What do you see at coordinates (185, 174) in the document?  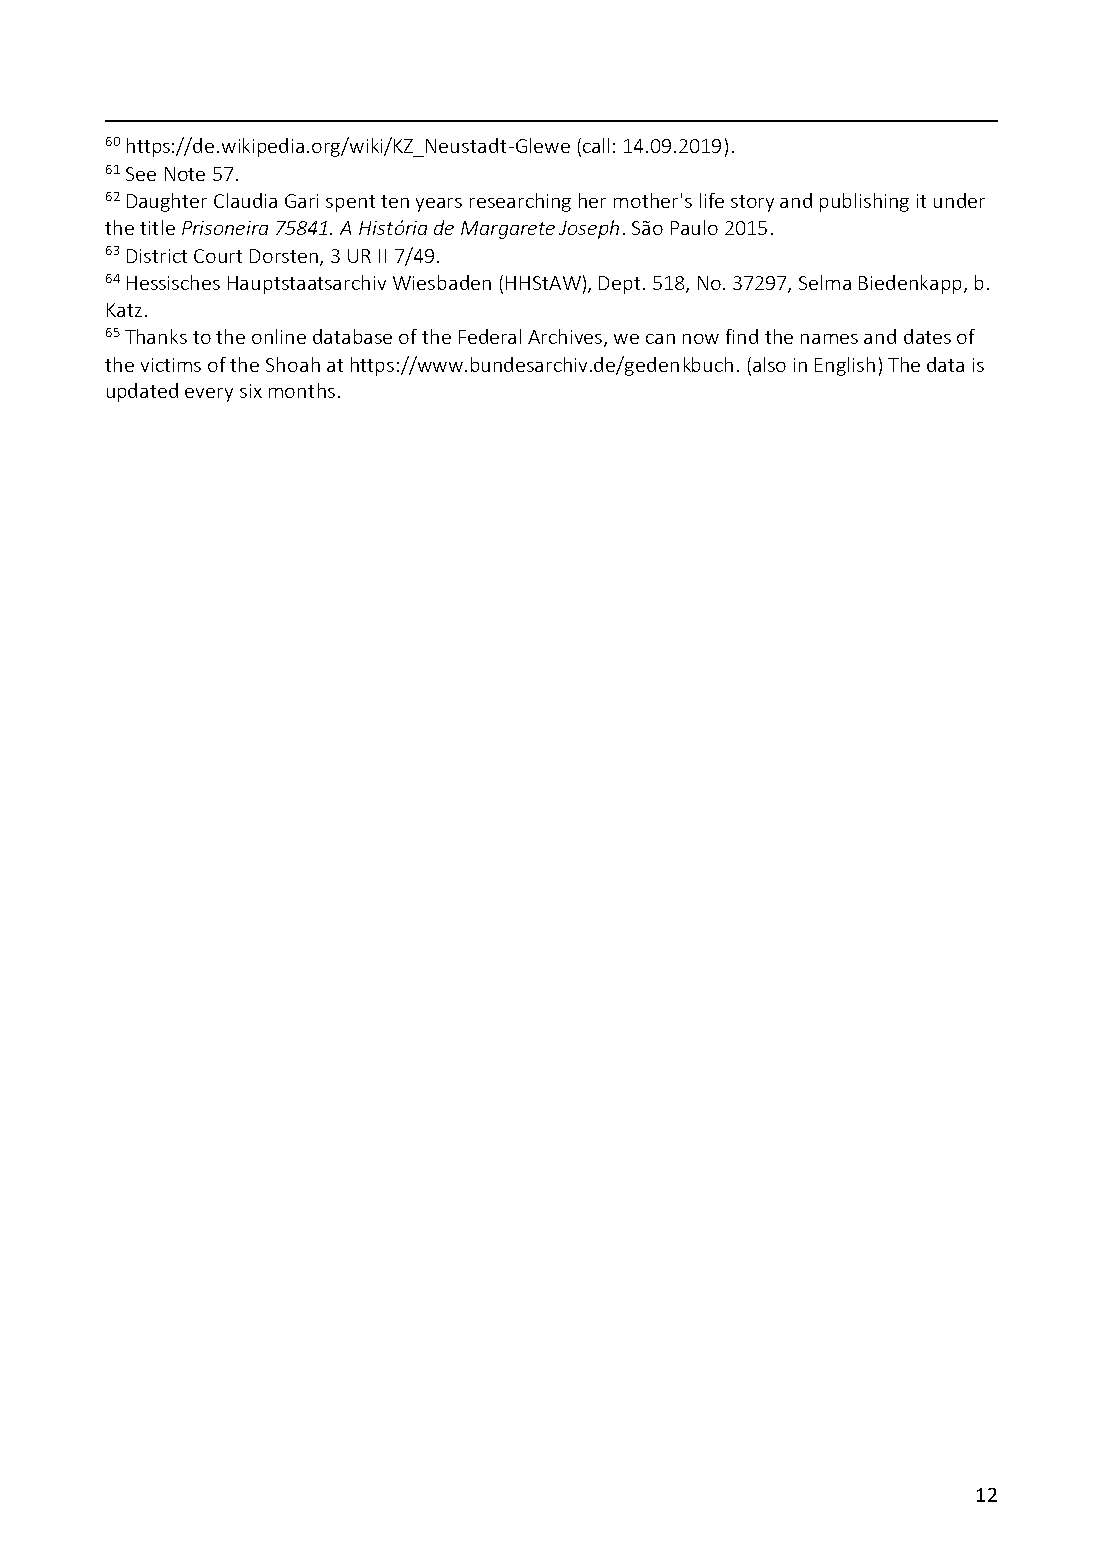 I see `Note` at bounding box center [185, 174].
